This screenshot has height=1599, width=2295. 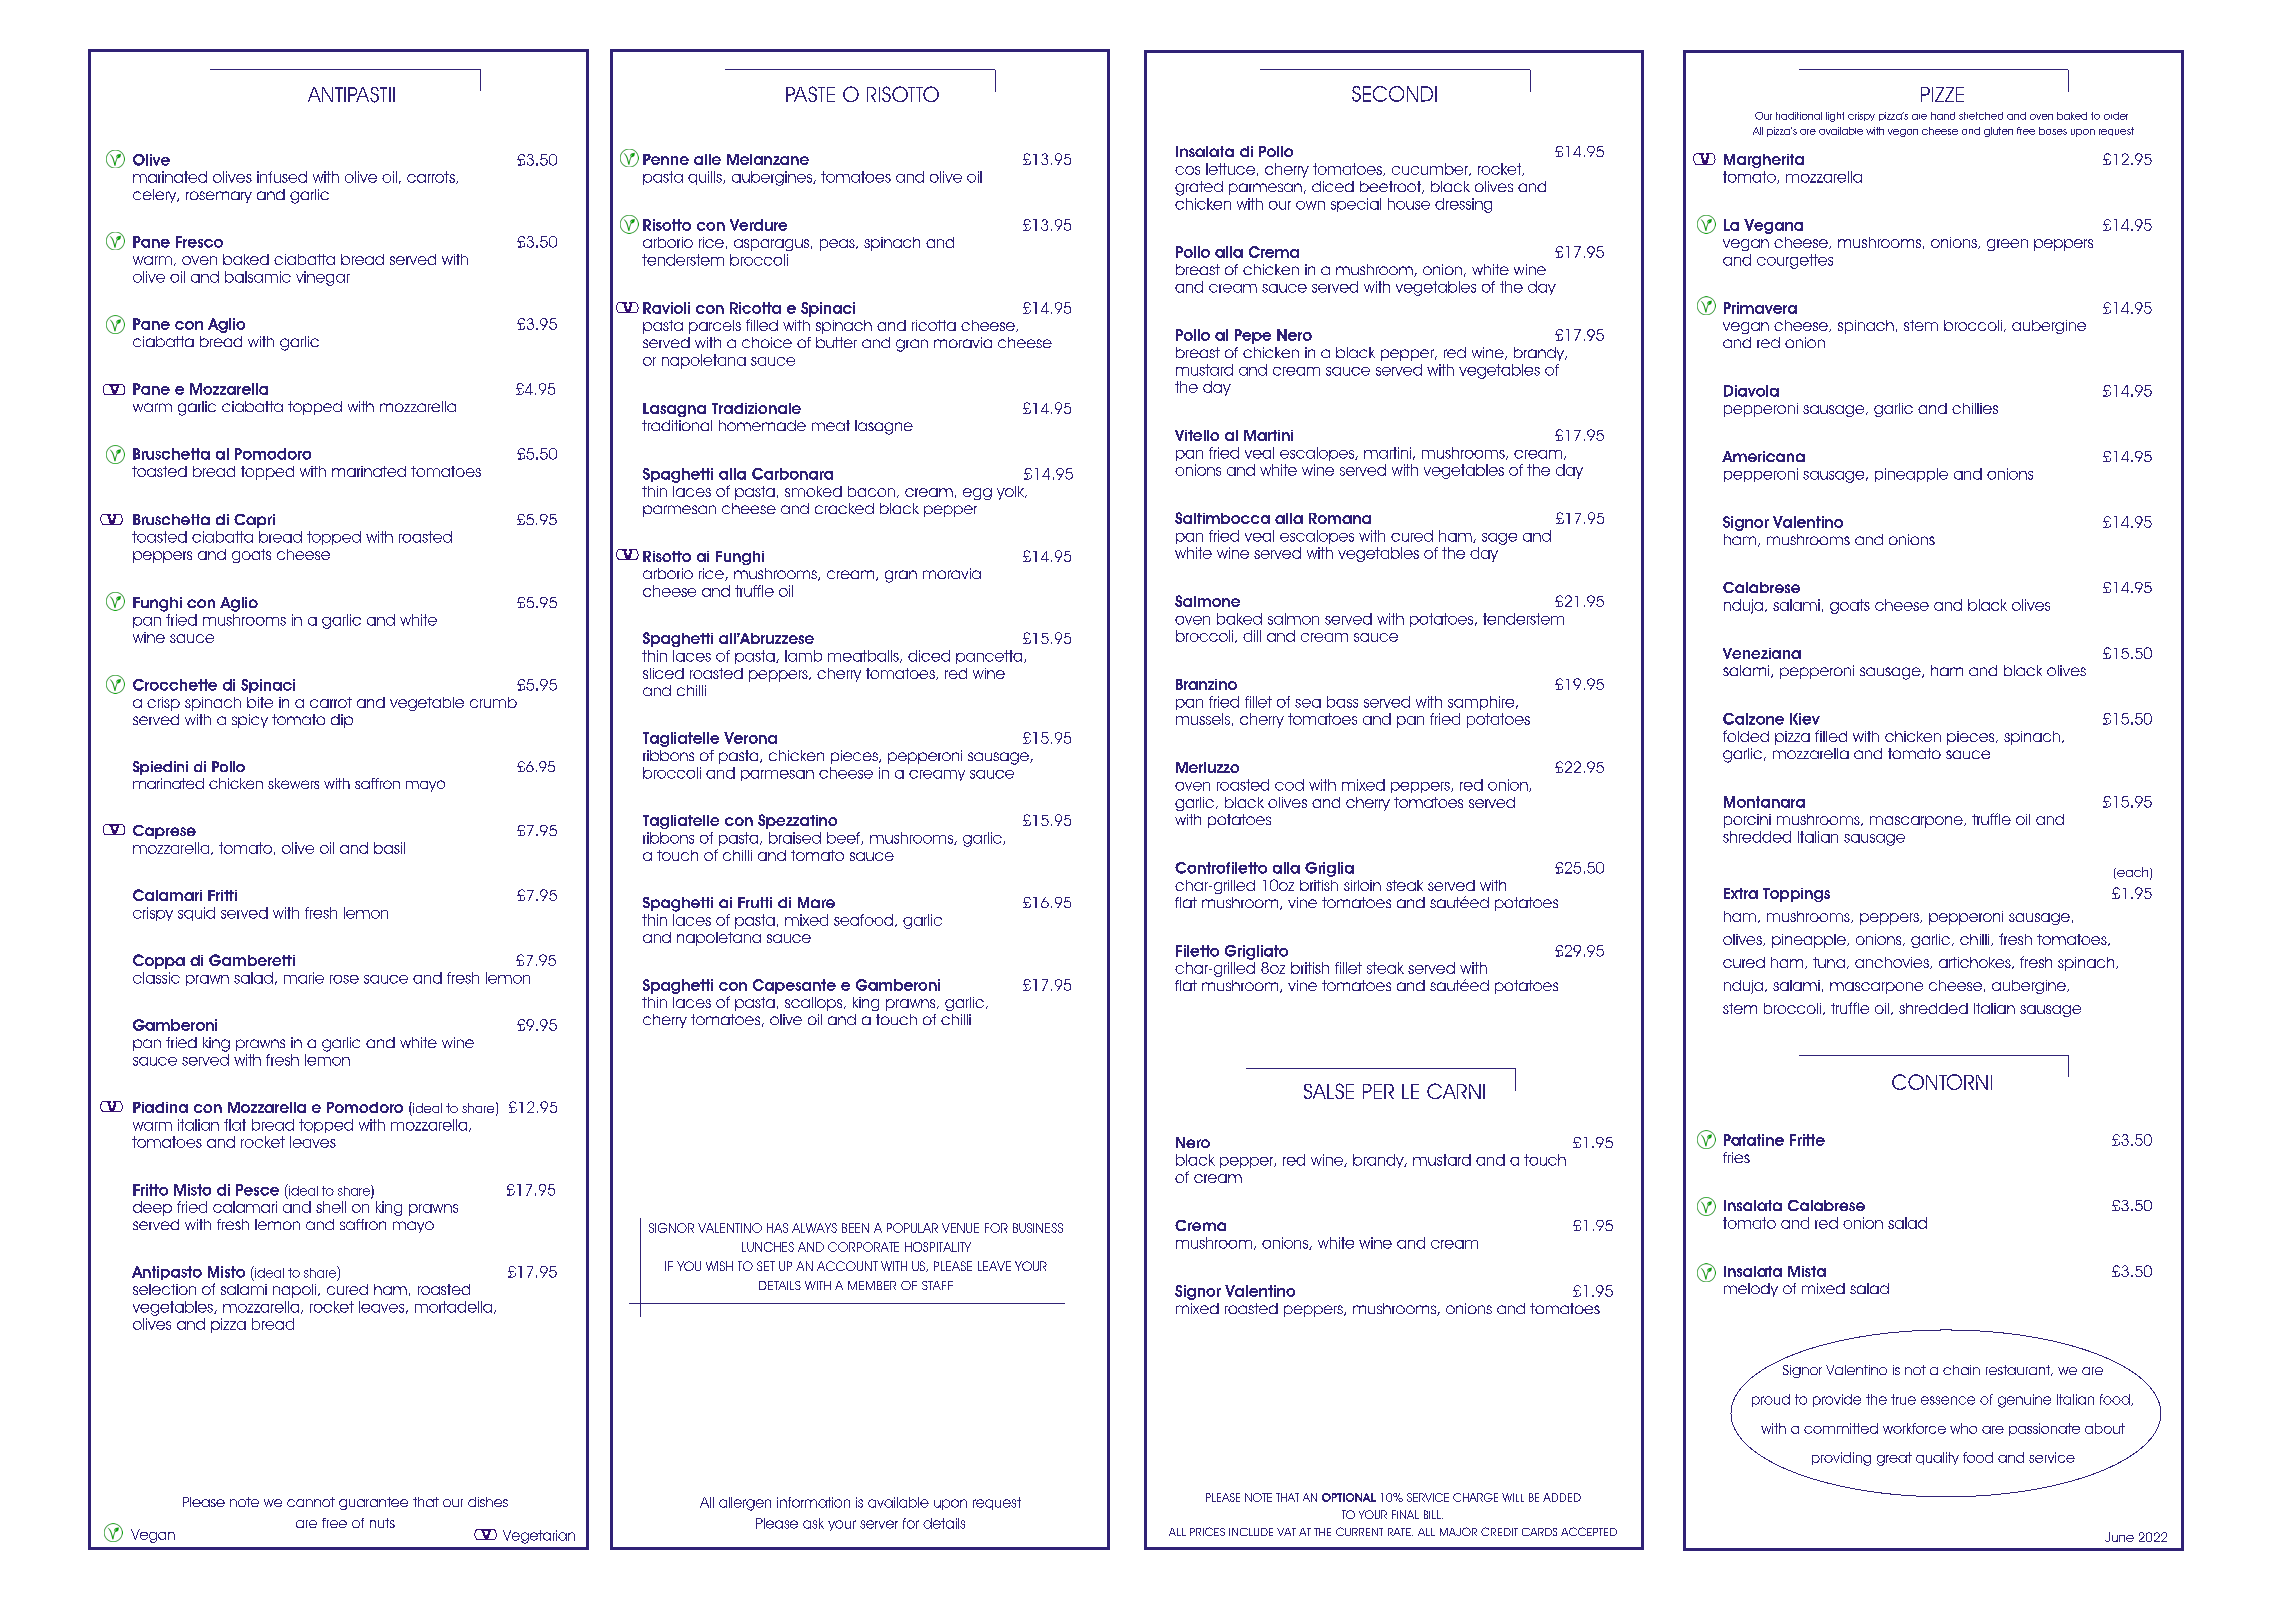 What do you see at coordinates (1835, 117) in the screenshot?
I see `light` at bounding box center [1835, 117].
